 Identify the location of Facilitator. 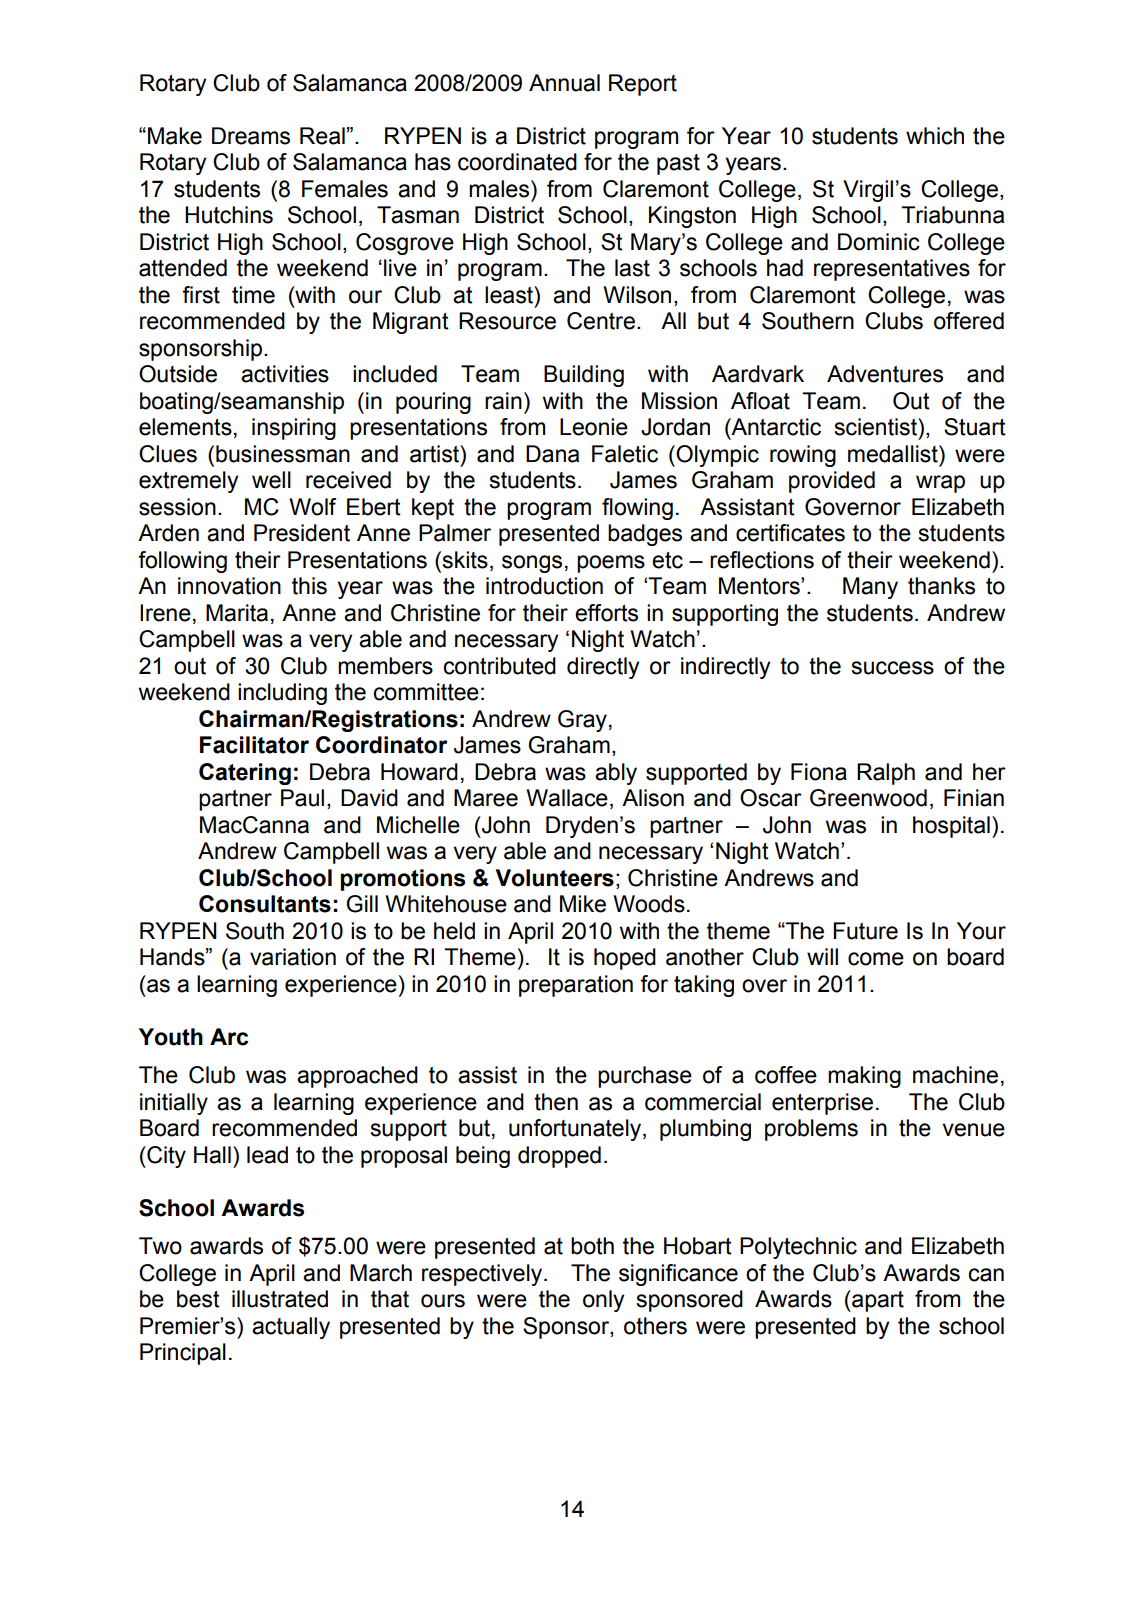
(254, 745).
